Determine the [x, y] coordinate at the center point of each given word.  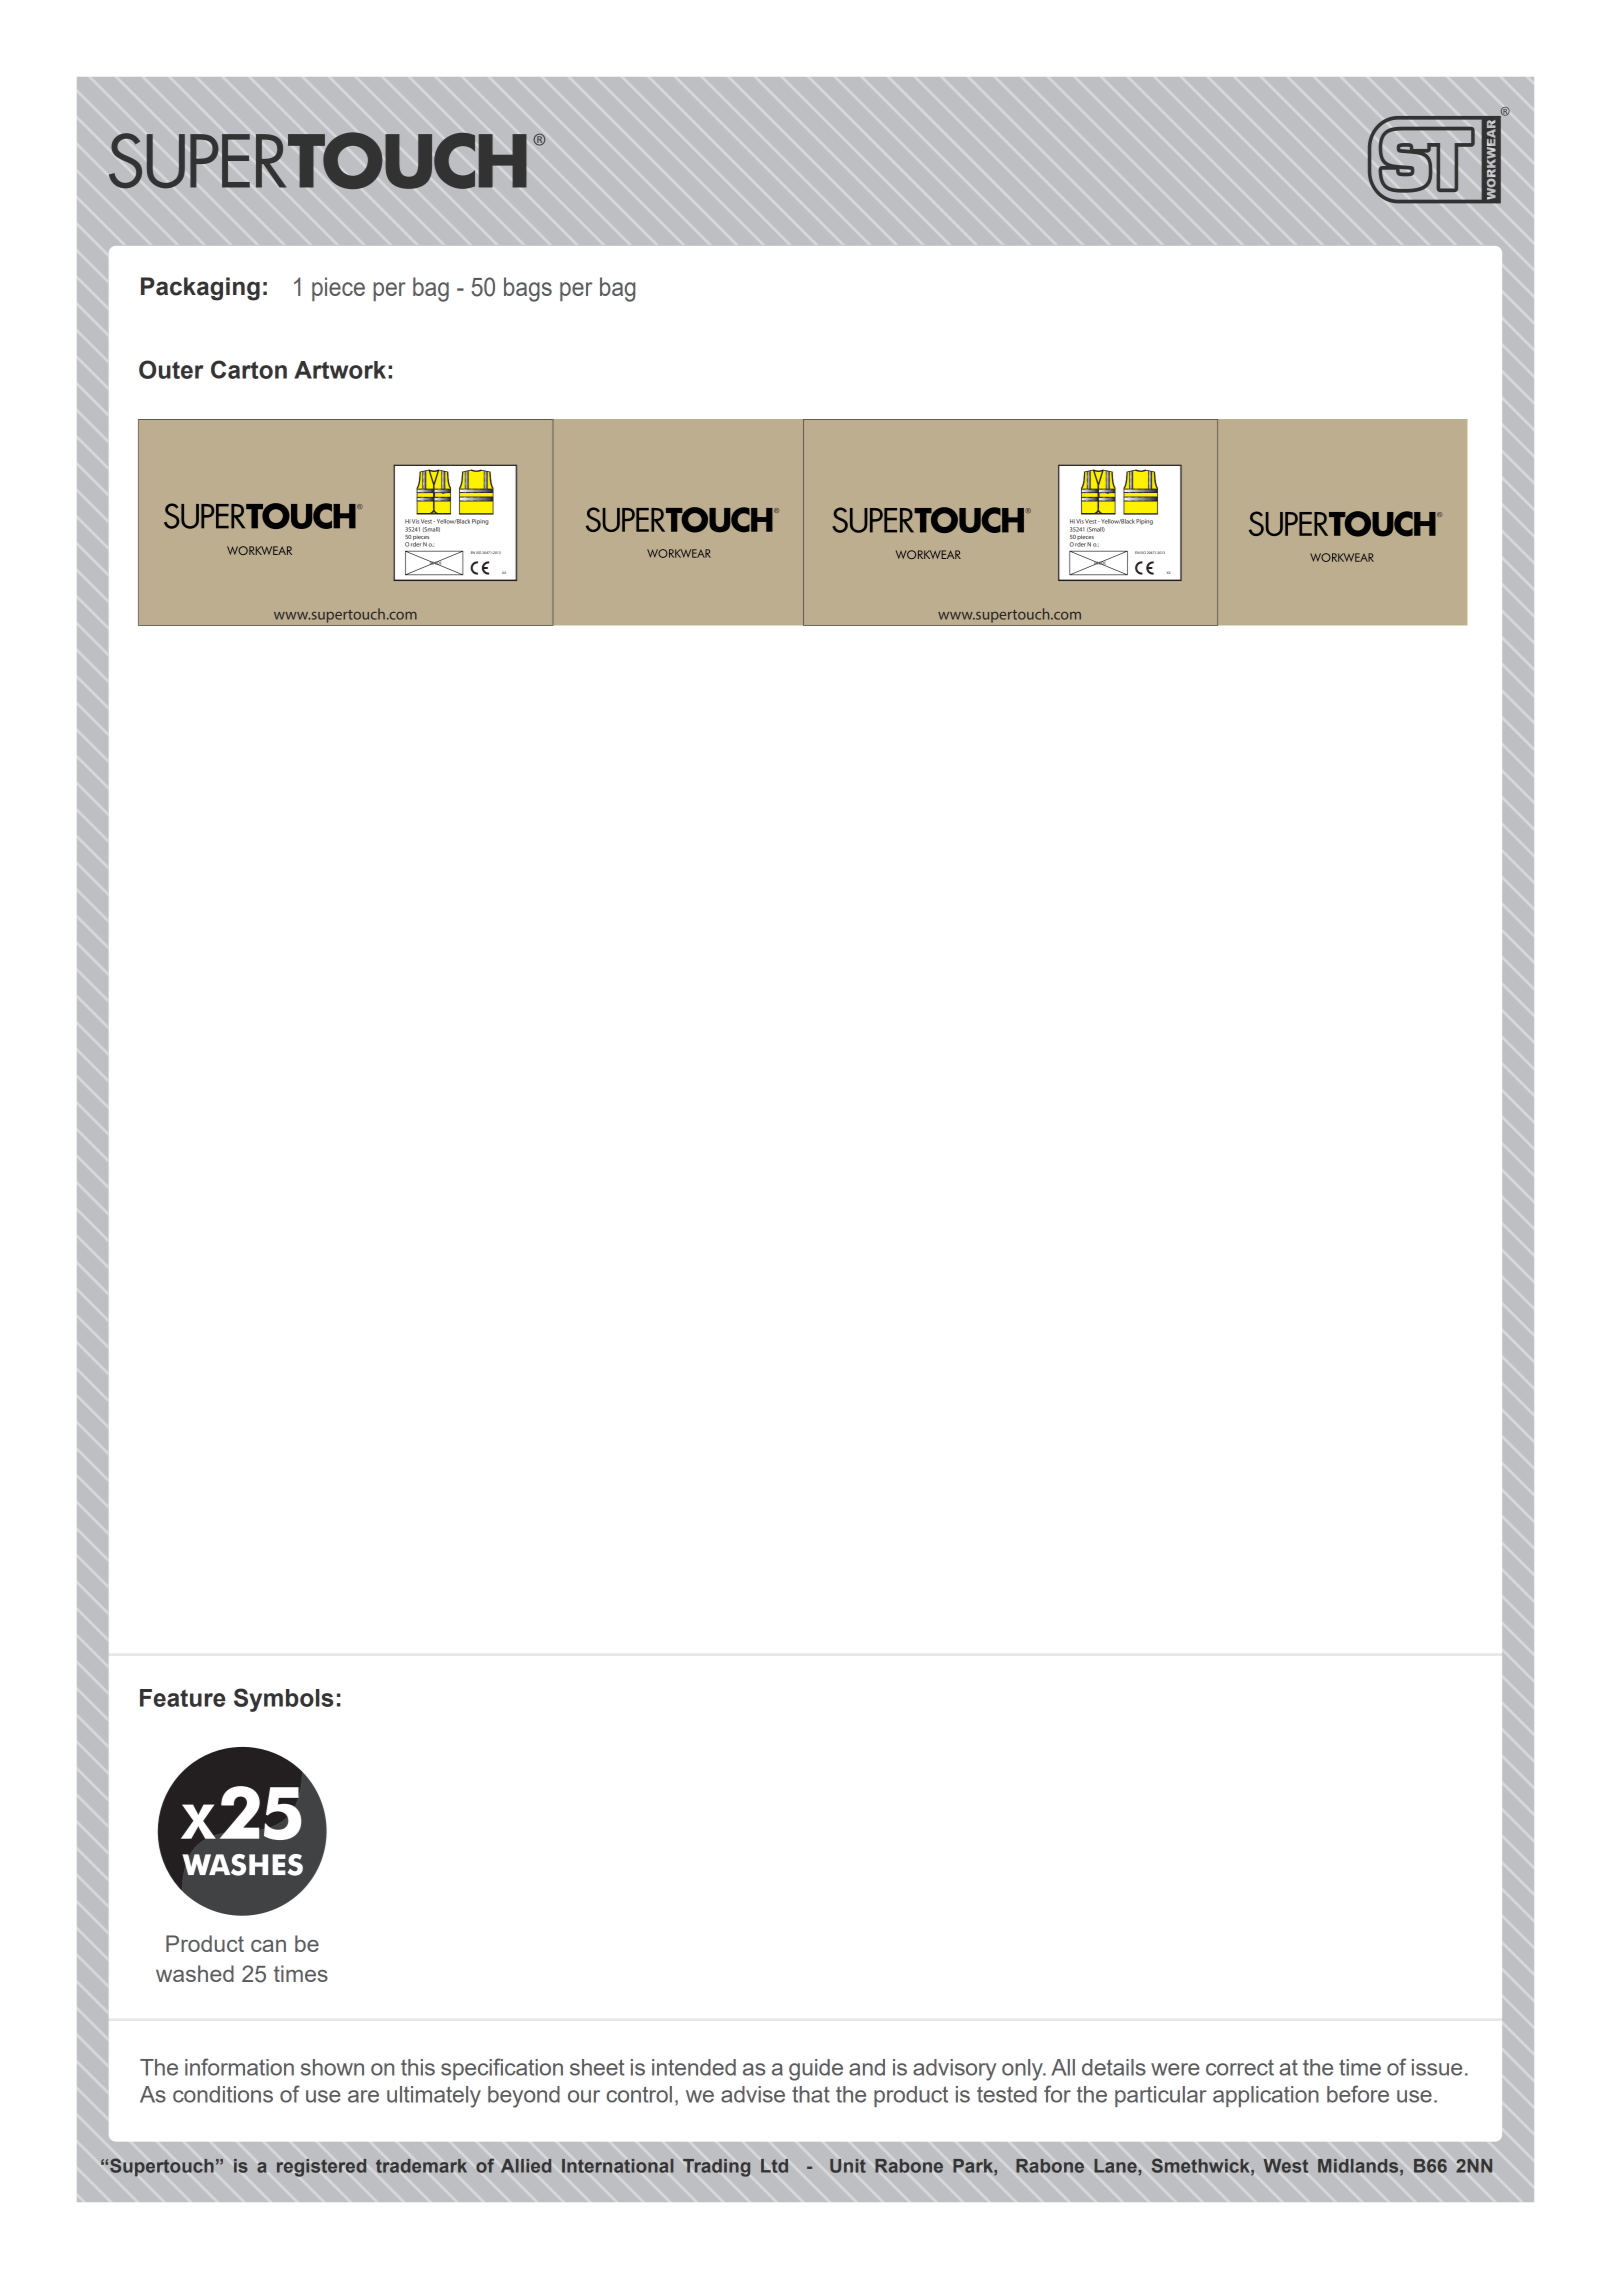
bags [528, 289]
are [363, 2096]
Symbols [283, 1700]
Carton [249, 369]
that [811, 2094]
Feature [183, 1698]
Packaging [200, 289]
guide [816, 2070]
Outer [171, 369]
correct [1240, 2067]
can [268, 1946]
